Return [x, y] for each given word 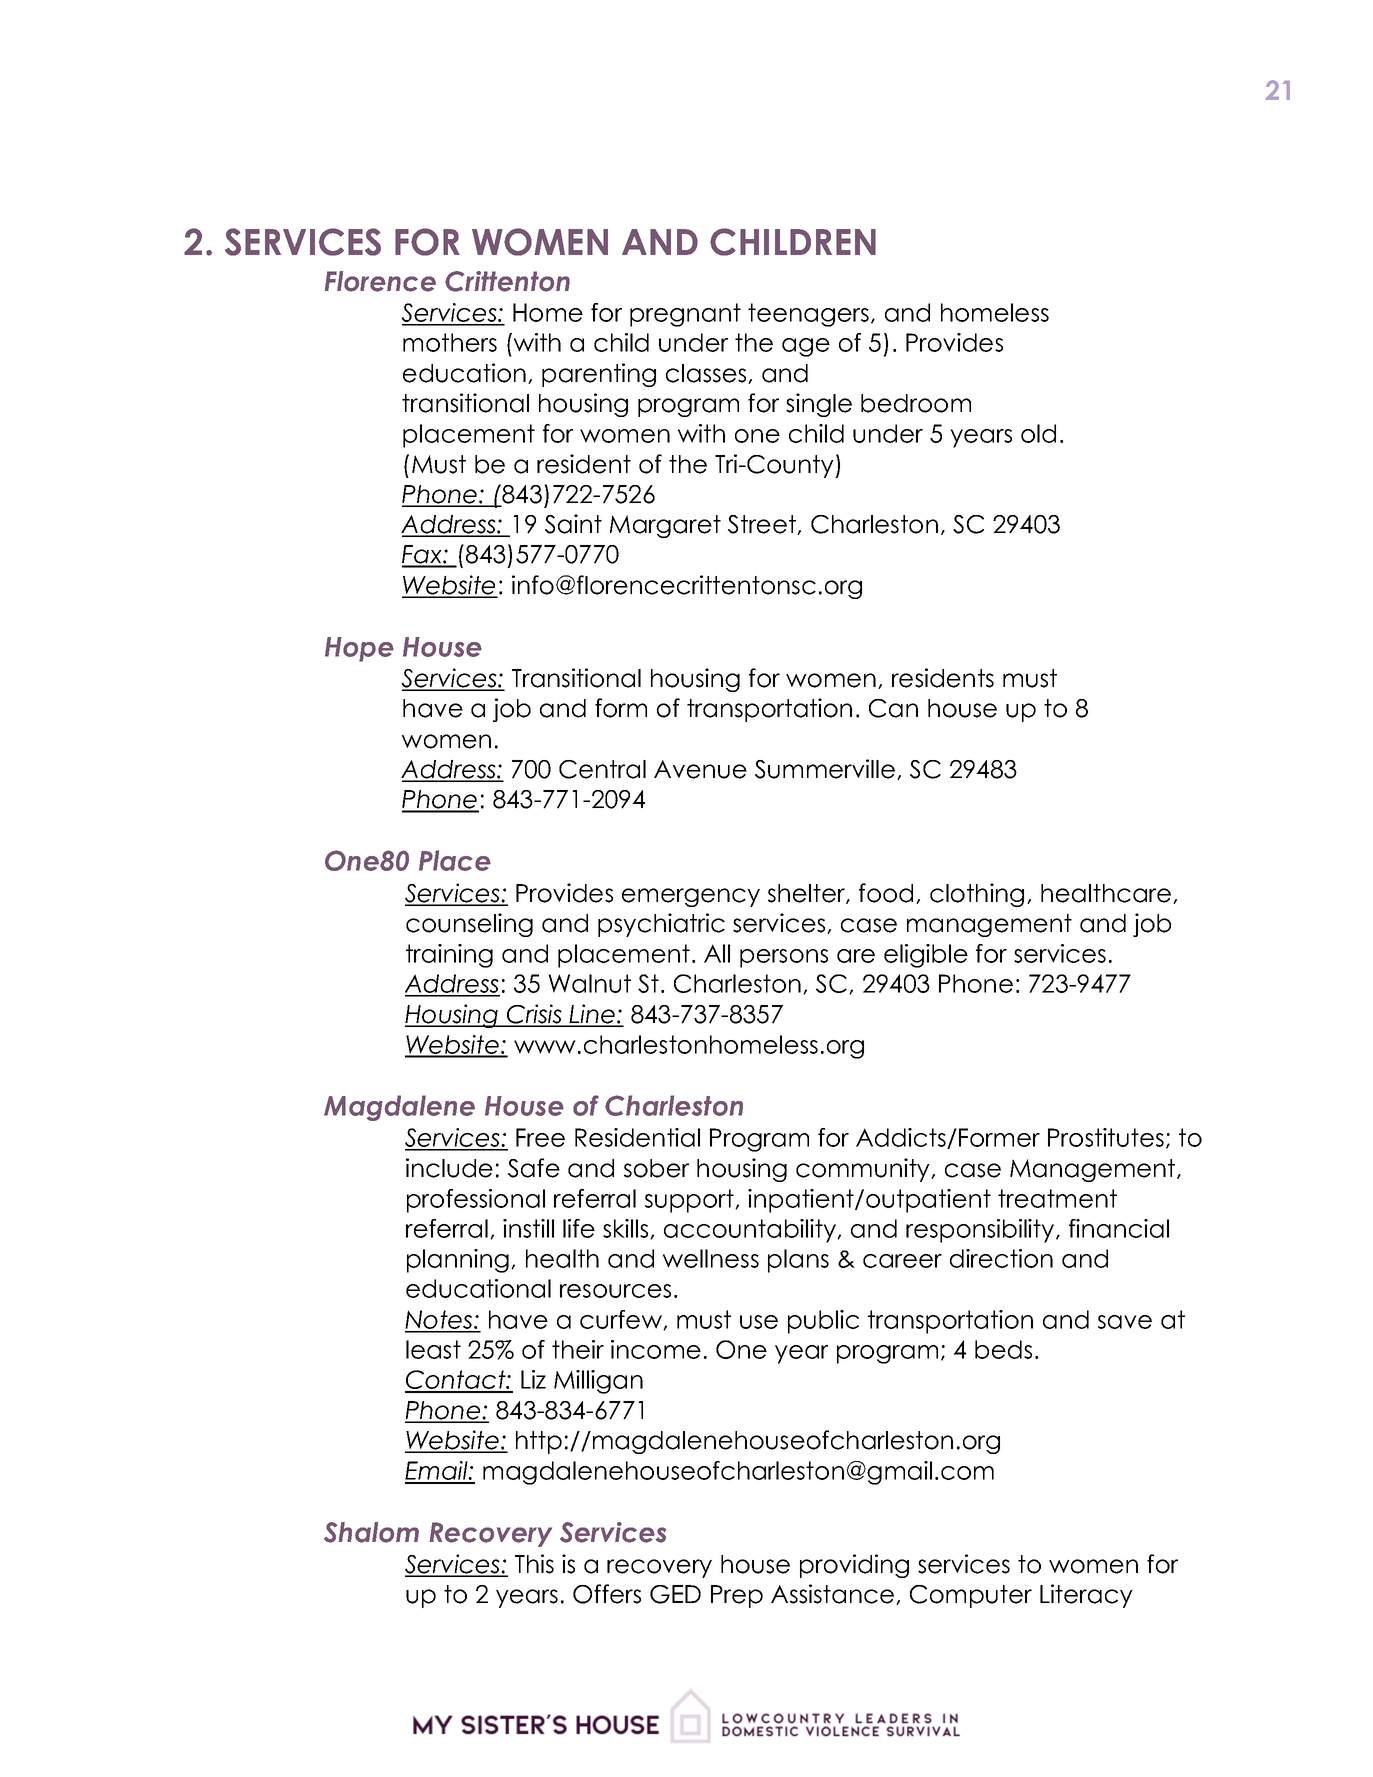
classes [707, 374]
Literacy [1086, 1596]
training [449, 956]
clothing [977, 895]
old [1038, 433]
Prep [737, 1596]
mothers [450, 342]
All [717, 953]
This [534, 1564]
